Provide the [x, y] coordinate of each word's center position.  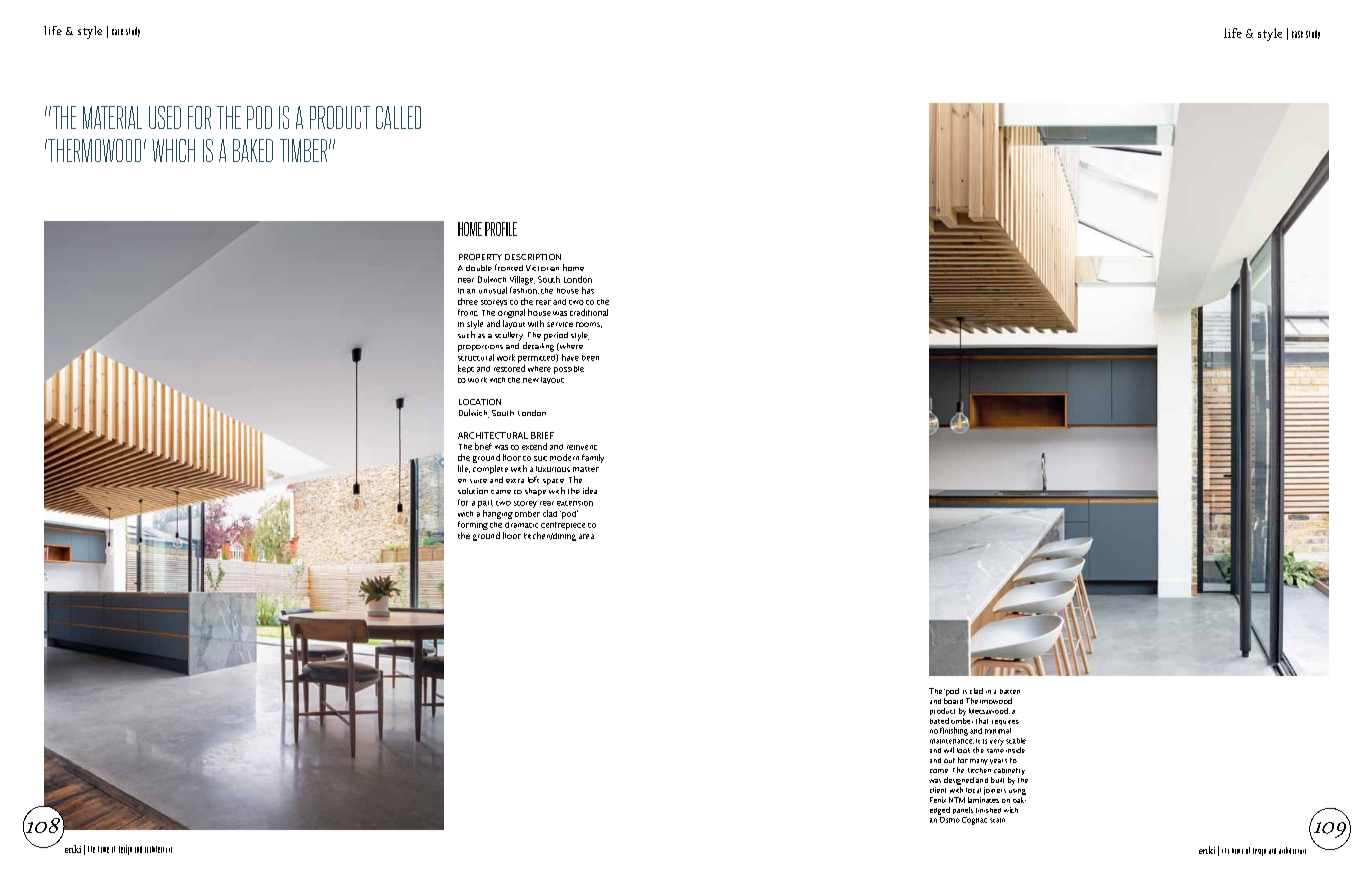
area [586, 536]
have [570, 357]
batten [1010, 691]
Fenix [938, 800]
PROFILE [501, 229]
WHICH [173, 150]
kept [466, 369]
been [590, 358]
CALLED [398, 117]
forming [473, 527]
